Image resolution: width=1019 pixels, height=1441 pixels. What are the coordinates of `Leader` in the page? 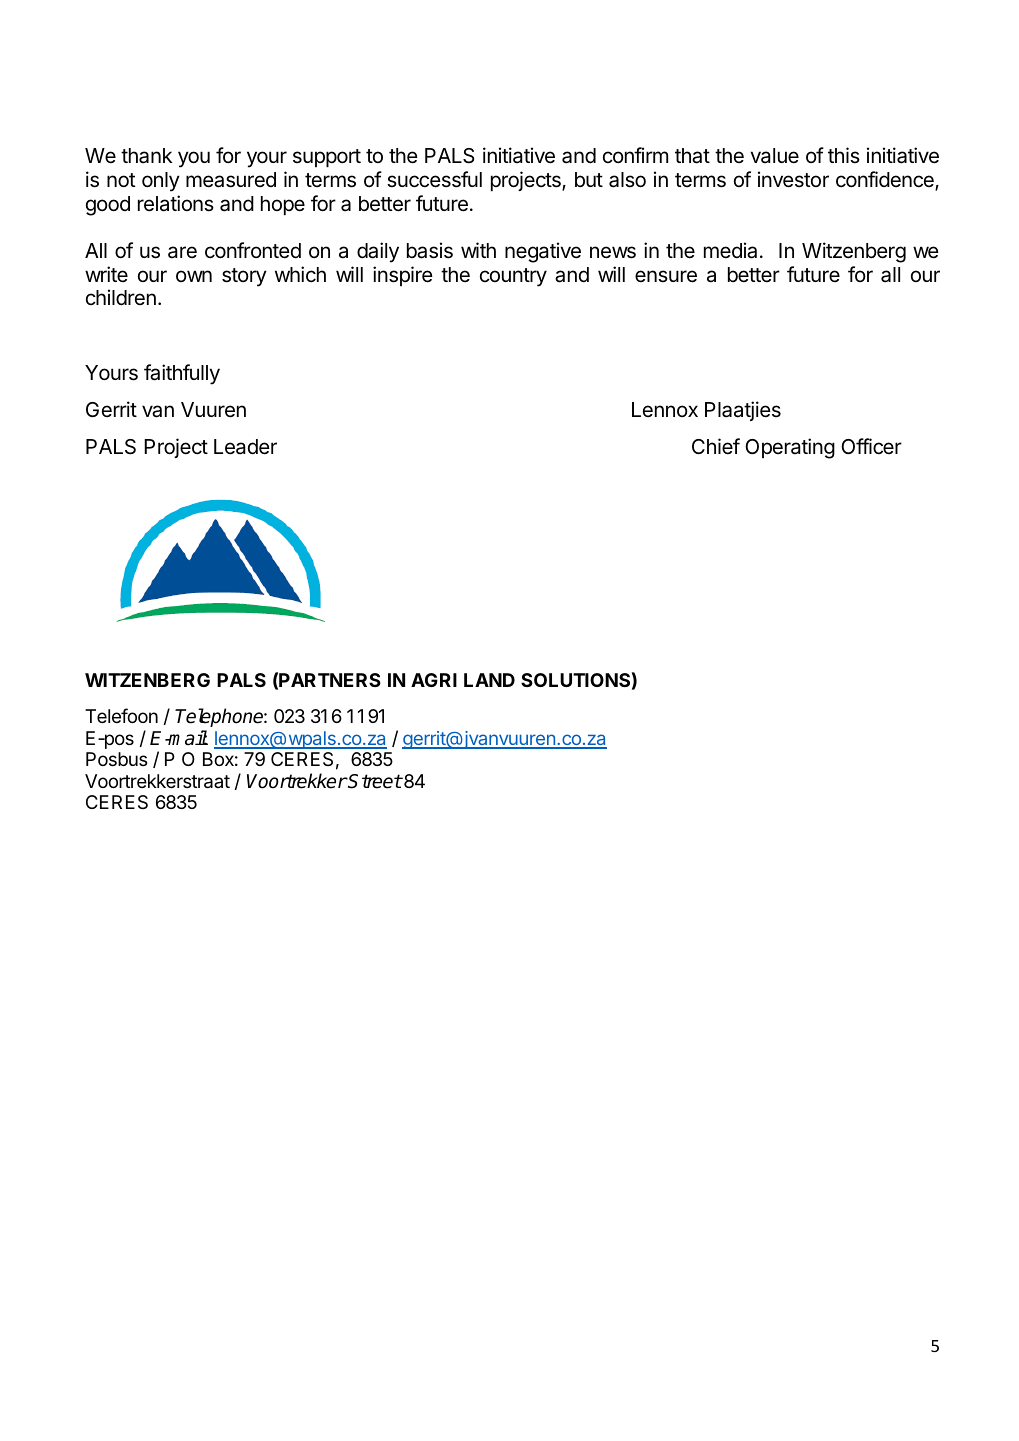 It's located at (245, 447).
